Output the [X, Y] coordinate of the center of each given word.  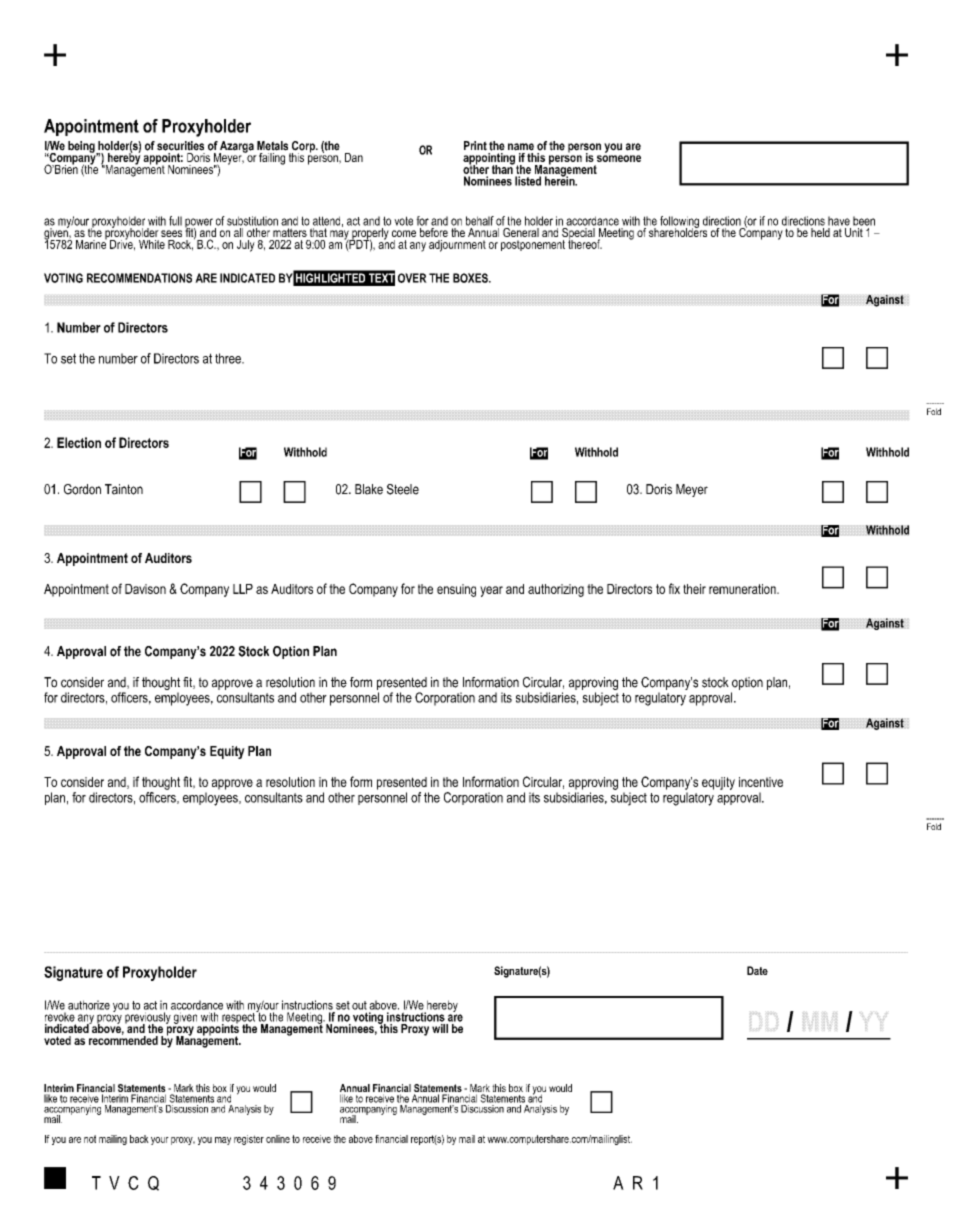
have [839, 221]
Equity [227, 752]
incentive [761, 782]
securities [180, 146]
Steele [403, 489]
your [160, 1141]
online [278, 1139]
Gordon [82, 489]
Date [757, 970]
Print [475, 146]
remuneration [743, 589]
